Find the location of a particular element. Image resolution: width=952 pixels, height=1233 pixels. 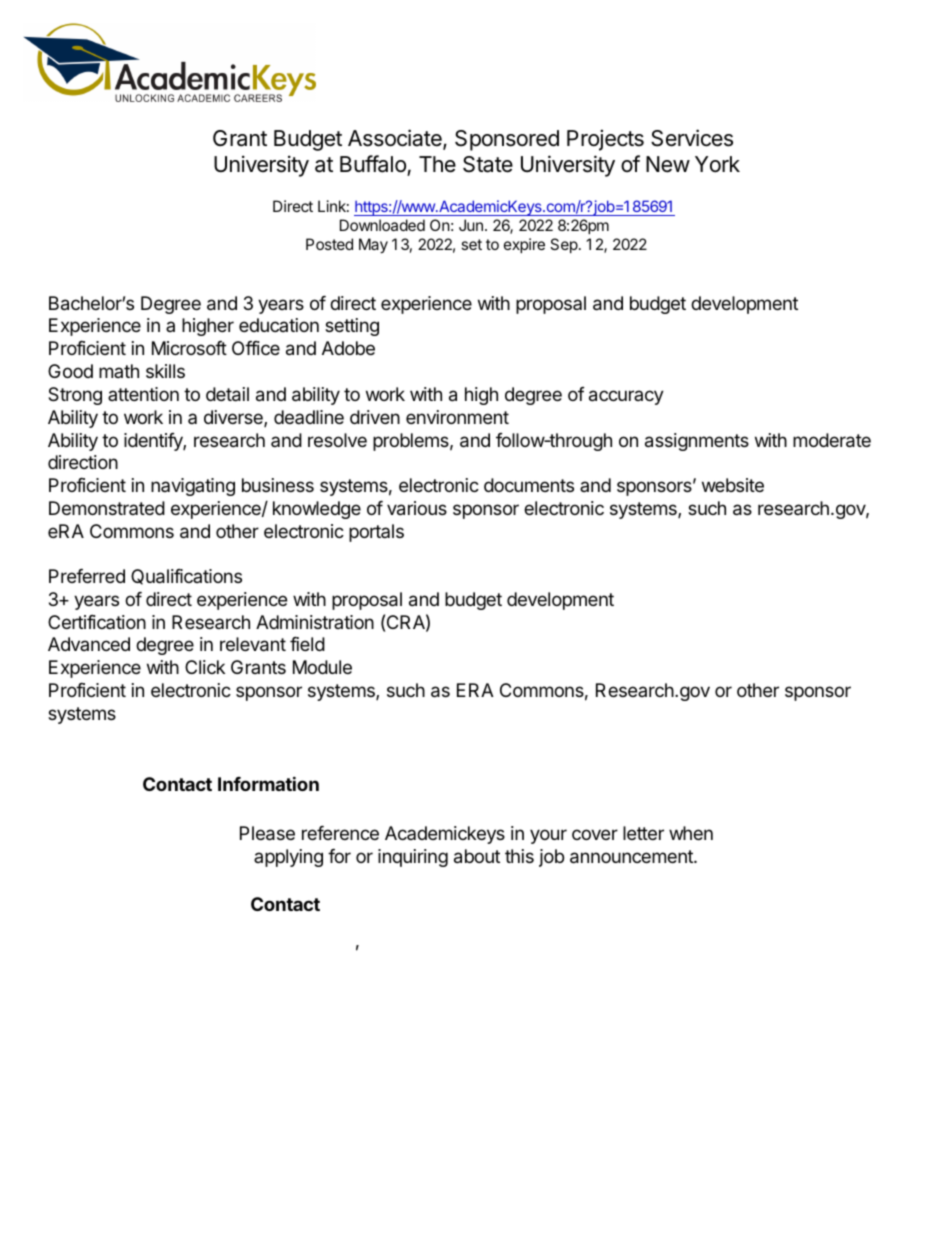

State is located at coordinates (488, 164).
